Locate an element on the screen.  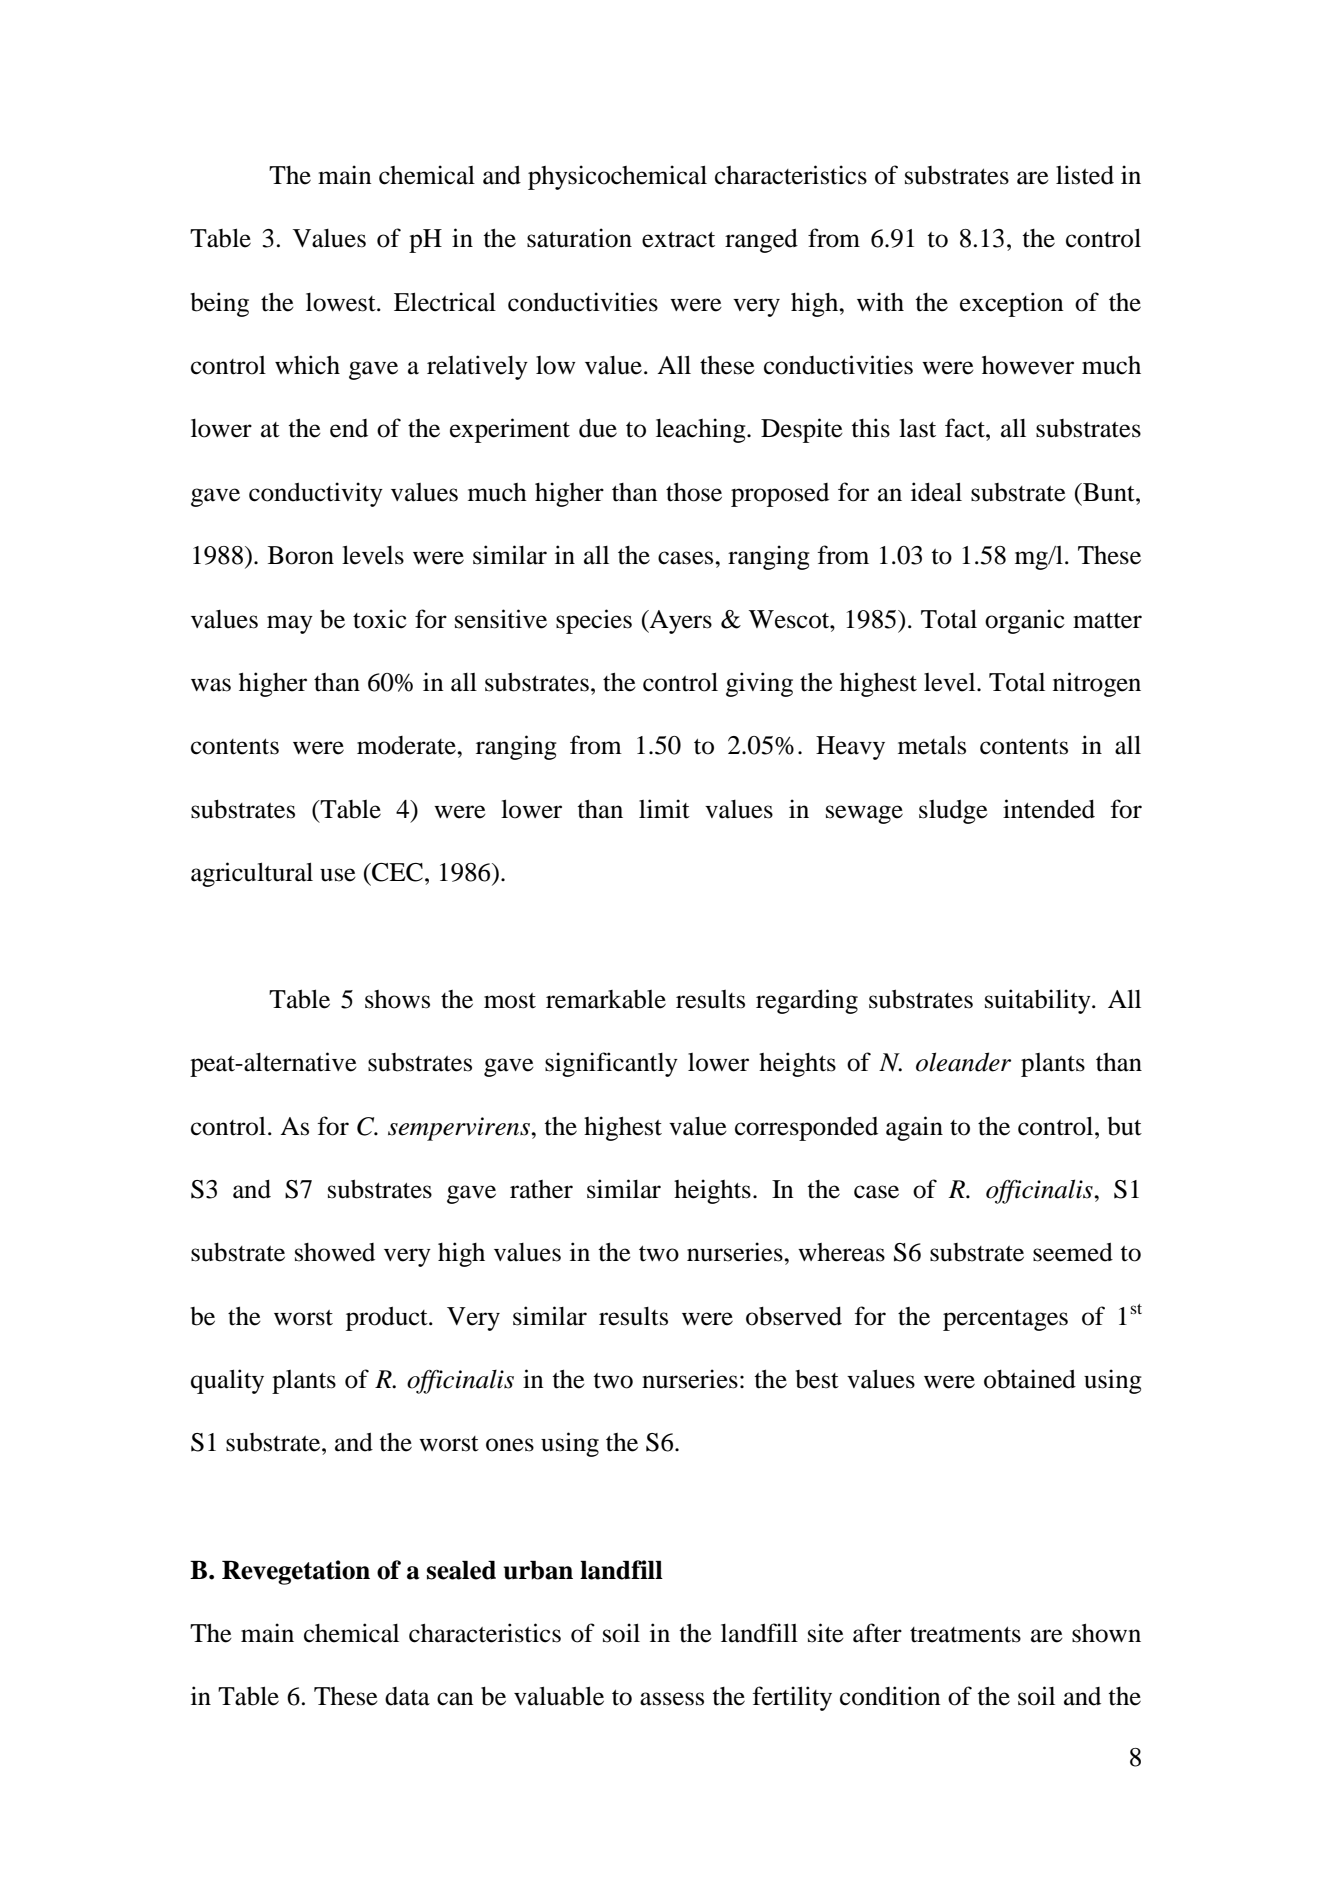
extract is located at coordinates (678, 240).
